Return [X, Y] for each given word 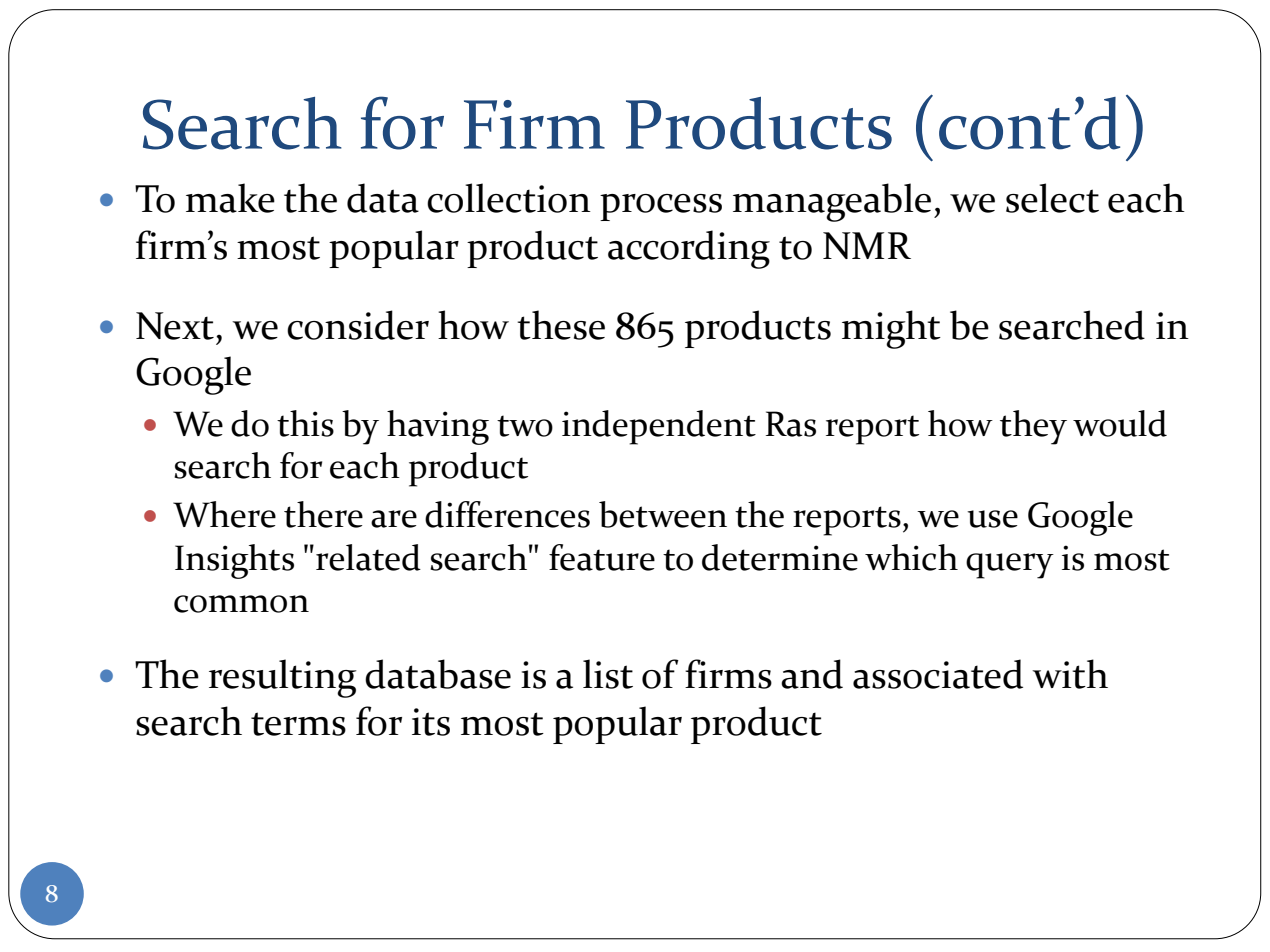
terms [298, 724]
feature [602, 557]
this [305, 423]
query [1010, 566]
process [661, 207]
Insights [234, 561]
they [1033, 427]
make [230, 198]
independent [659, 427]
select [1052, 198]
